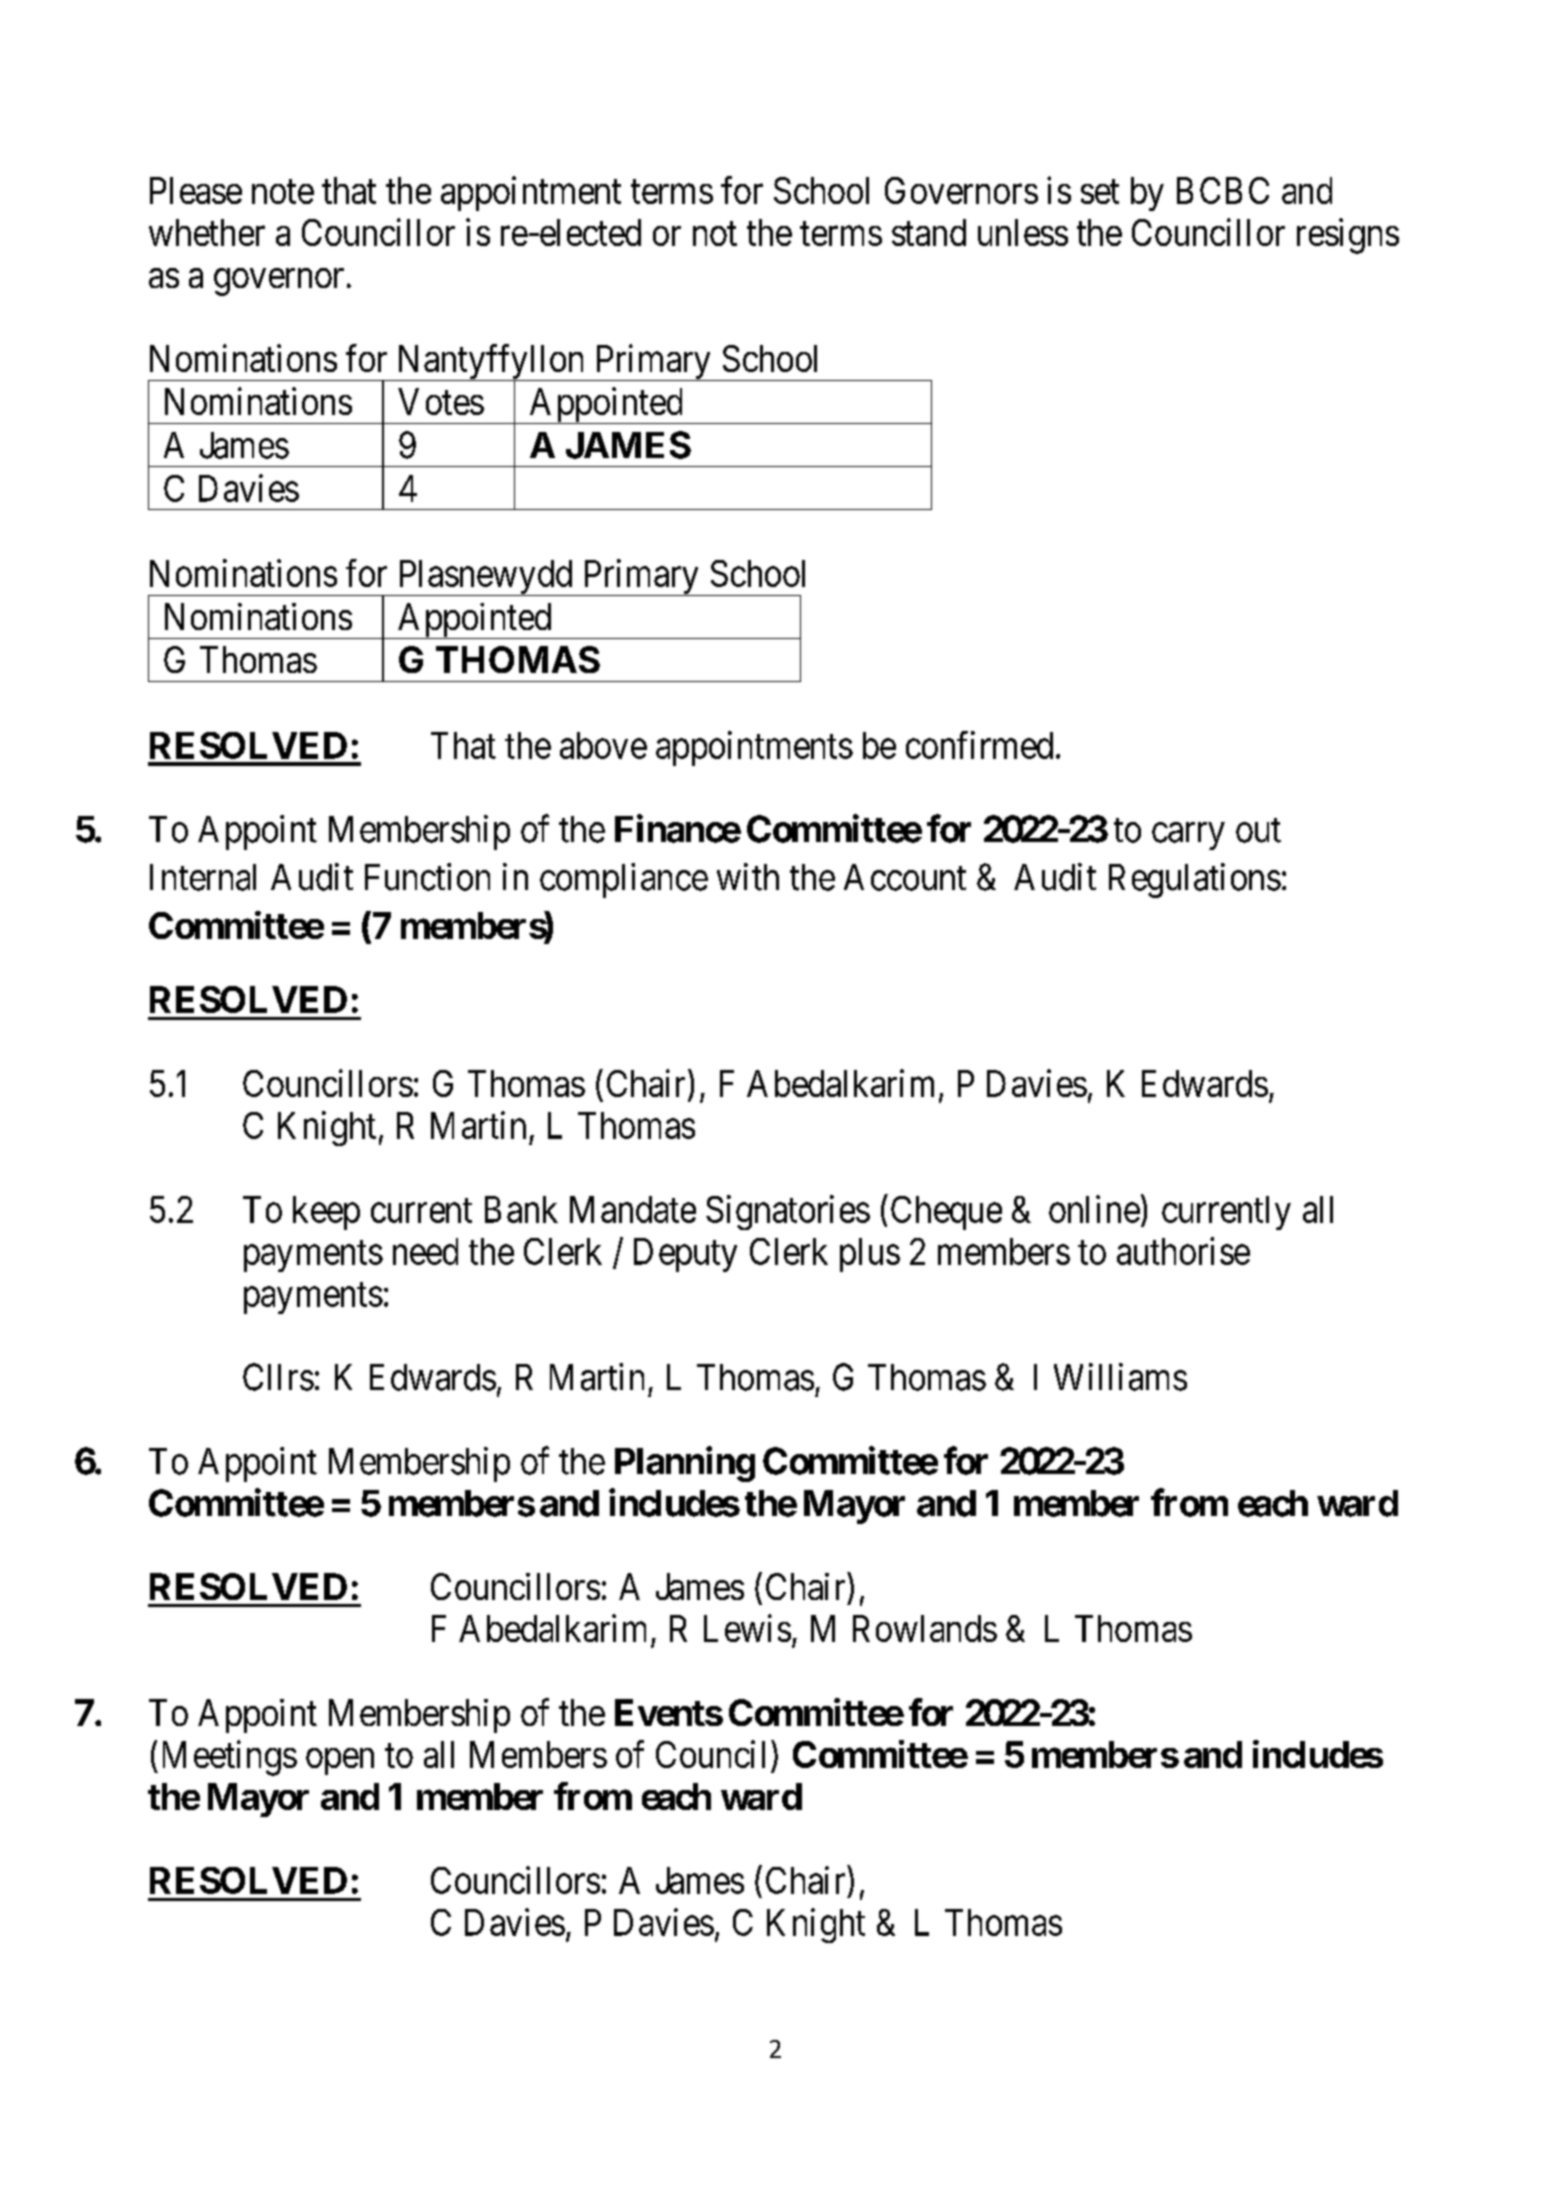  I want to click on with, so click(748, 877).
